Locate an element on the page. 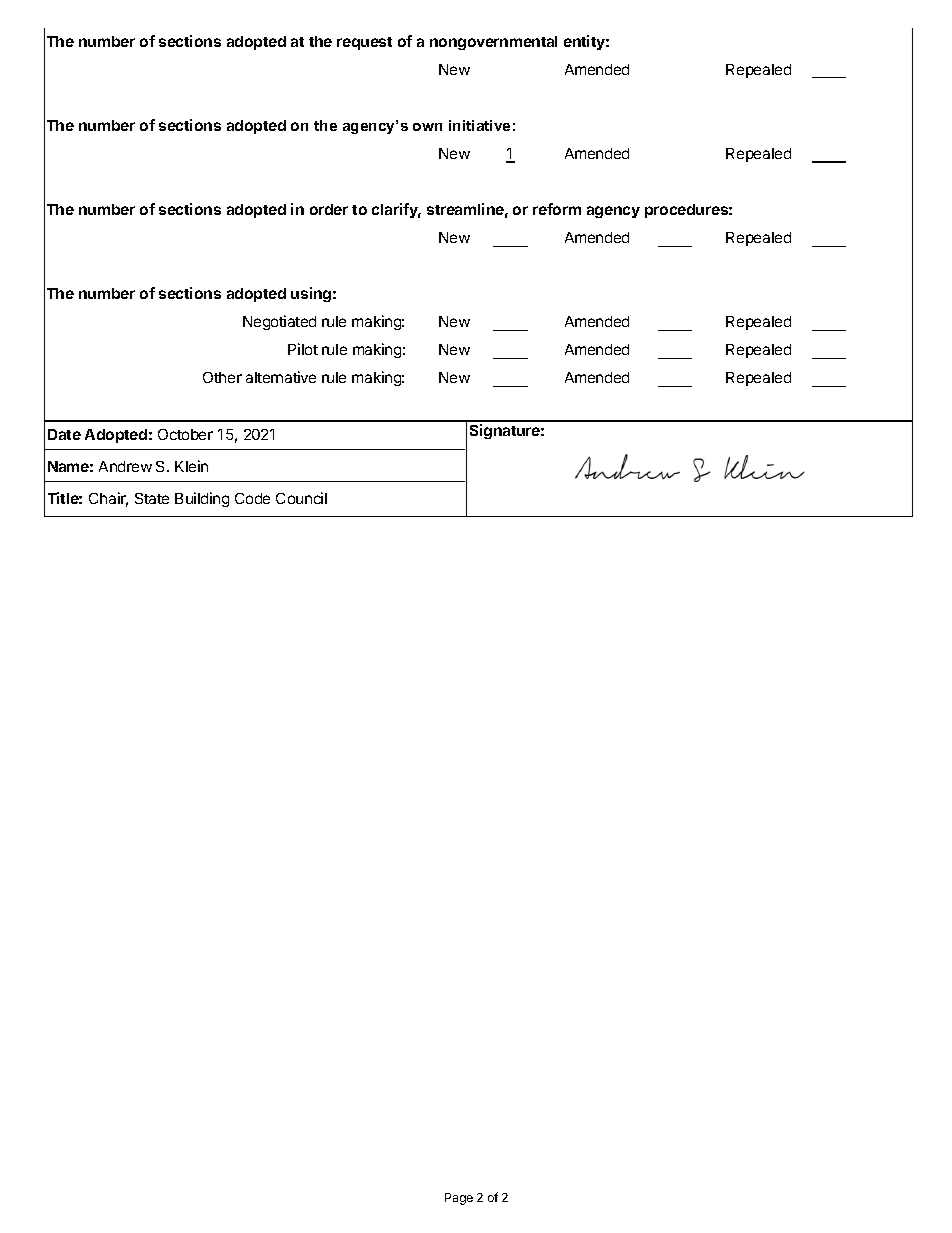 The width and height of the page is (952, 1233). Pilot is located at coordinates (303, 349).
